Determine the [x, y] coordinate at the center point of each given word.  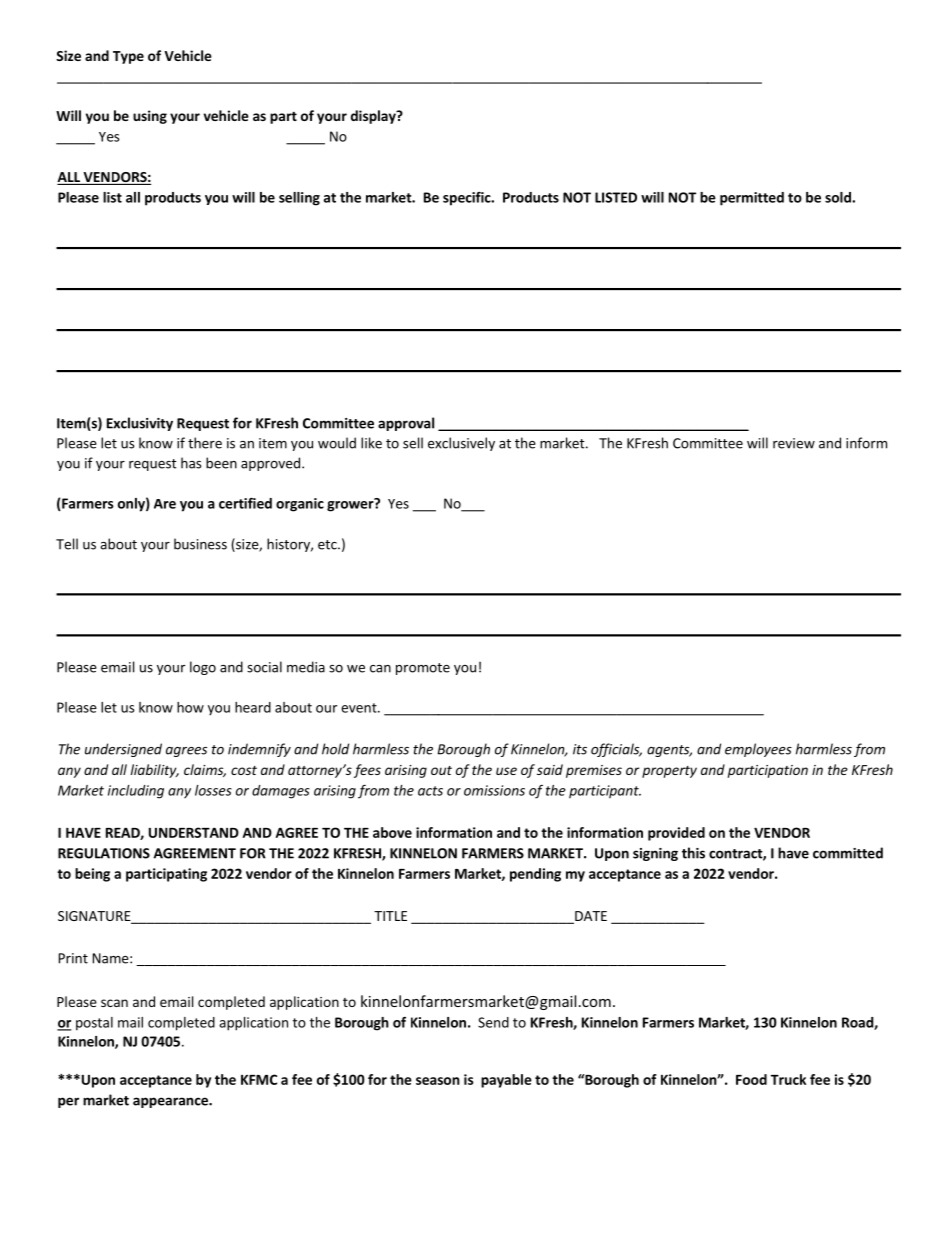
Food [751, 1079]
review [794, 443]
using [150, 117]
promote [423, 669]
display [374, 117]
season [438, 1081]
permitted [752, 199]
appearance [171, 1102]
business [200, 544]
